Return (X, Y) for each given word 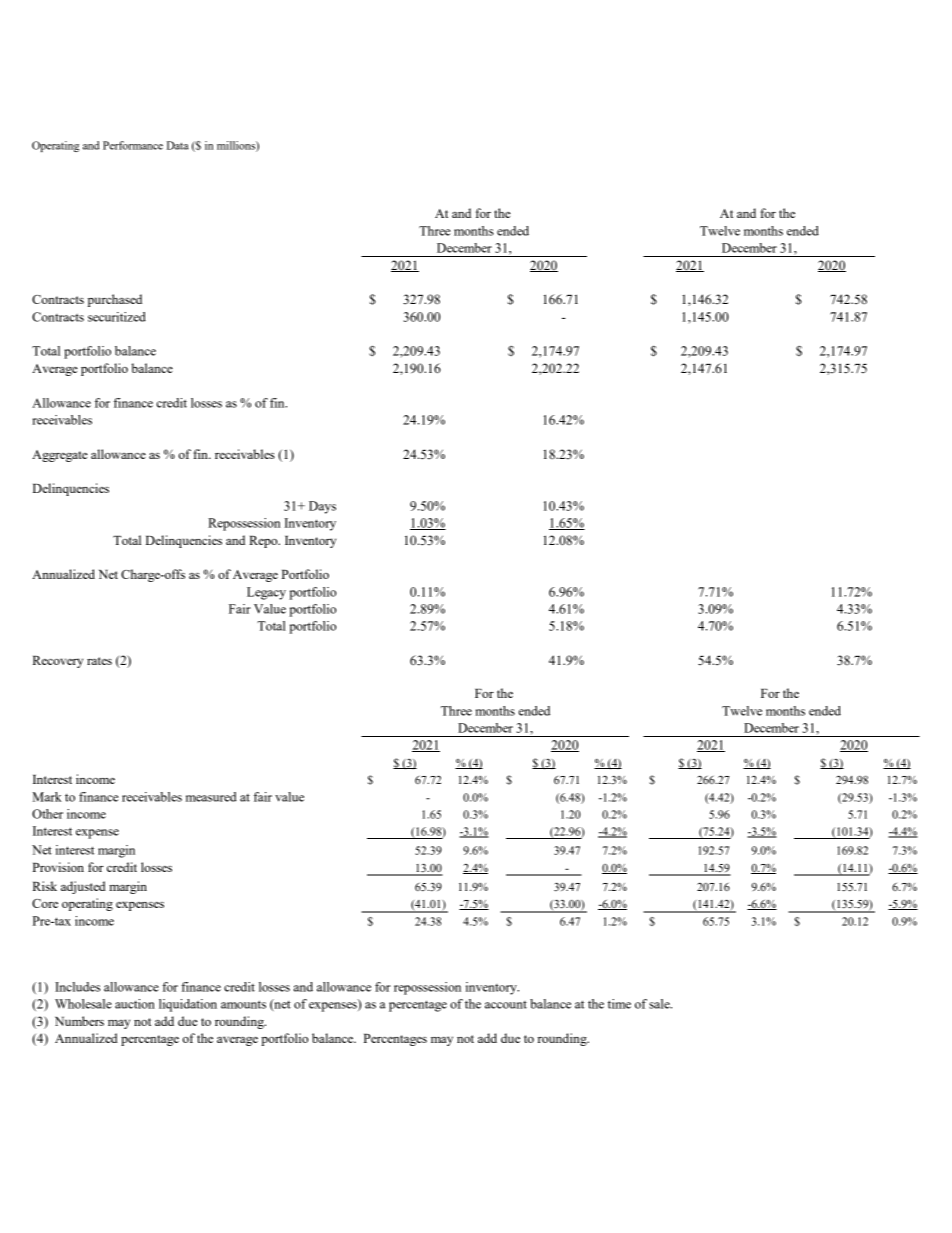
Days (322, 507)
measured (211, 797)
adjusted (83, 887)
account (506, 1005)
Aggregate (60, 456)
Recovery (58, 662)
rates (99, 661)
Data (178, 145)
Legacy (266, 593)
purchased (115, 300)
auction (135, 1004)
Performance (133, 145)
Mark (47, 797)
